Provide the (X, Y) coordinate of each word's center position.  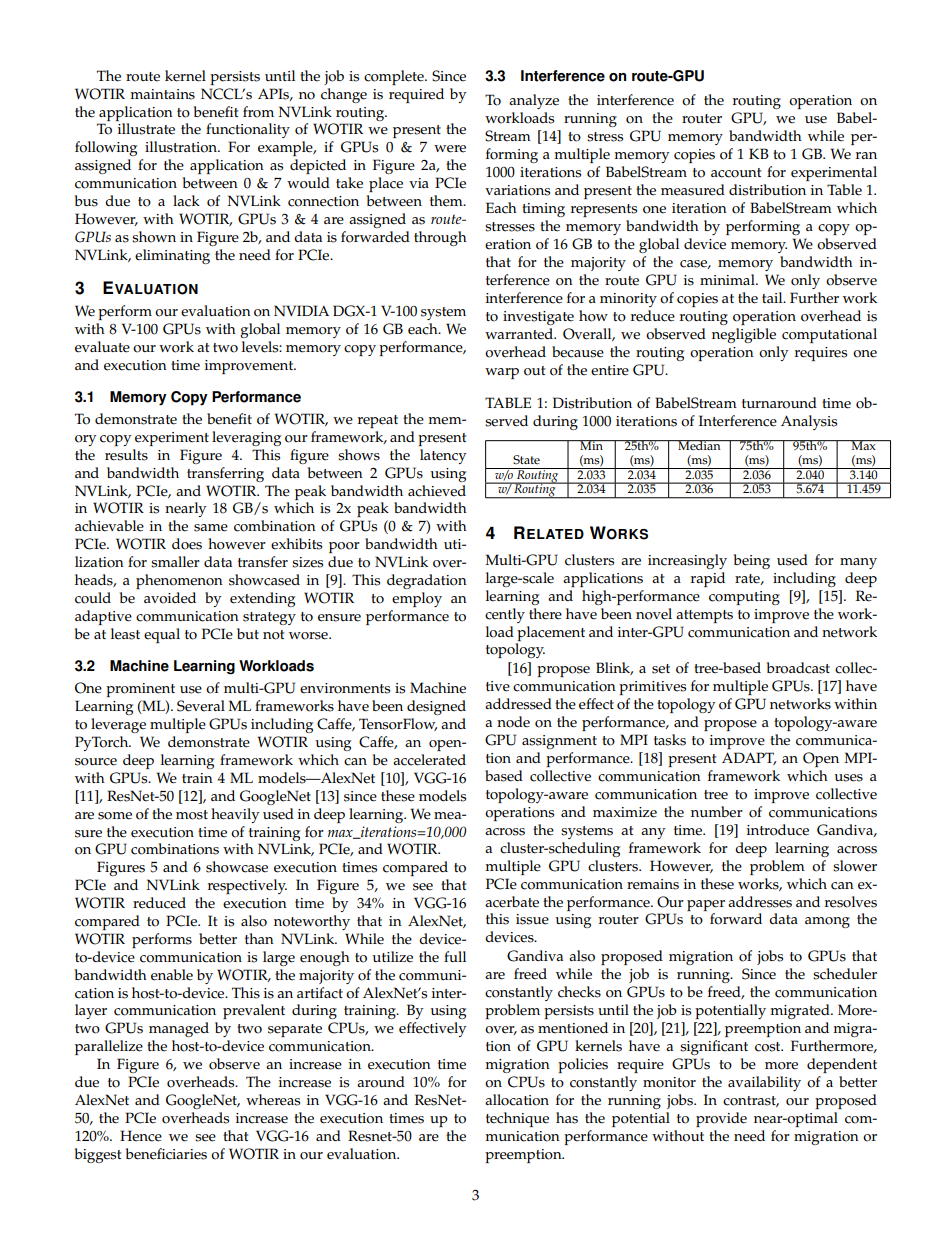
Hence (141, 1136)
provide (721, 1119)
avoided (170, 598)
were (450, 149)
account (736, 173)
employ (417, 599)
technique (517, 1119)
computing (744, 598)
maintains (162, 94)
